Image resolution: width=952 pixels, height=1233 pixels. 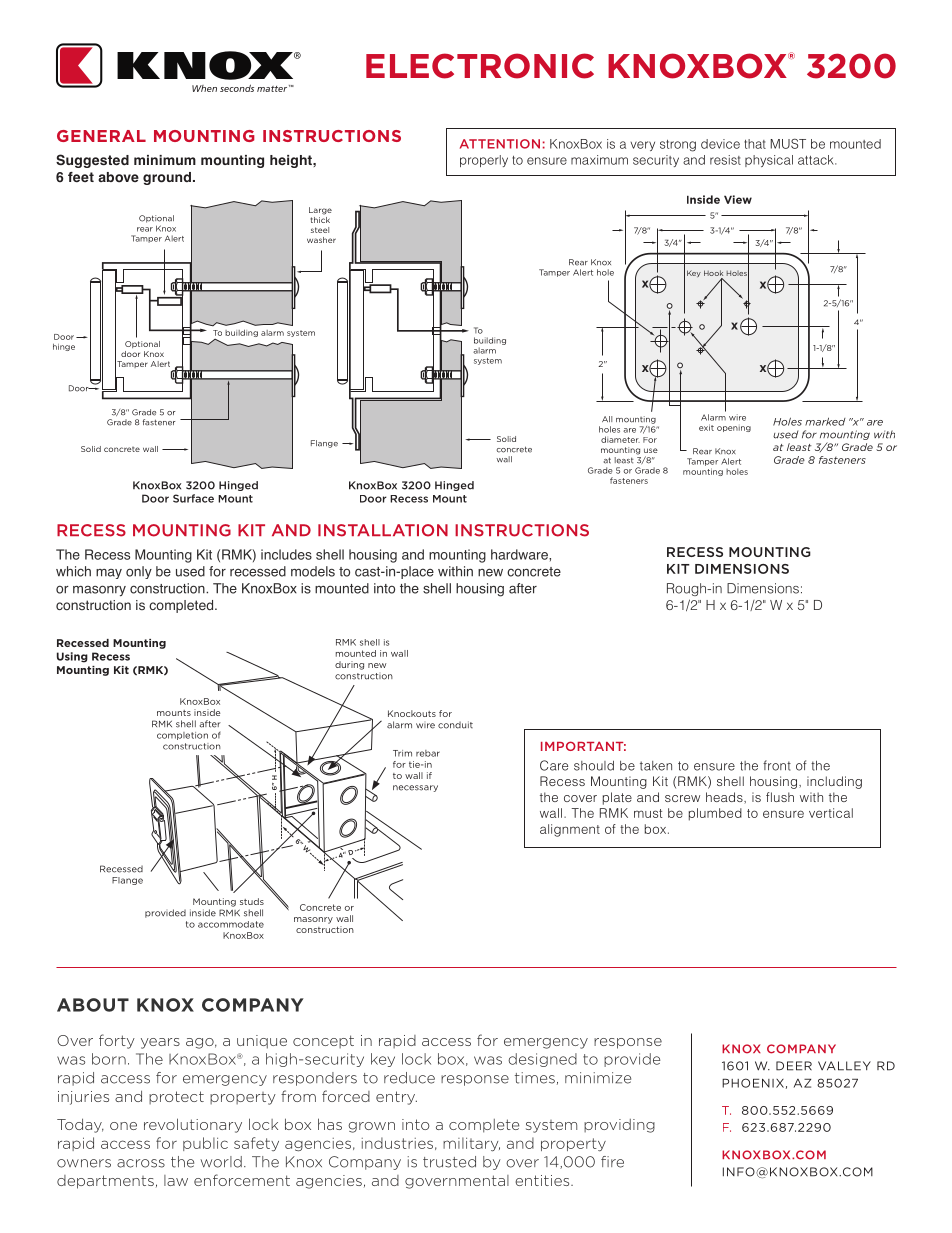 I want to click on alignment, so click(x=570, y=830).
